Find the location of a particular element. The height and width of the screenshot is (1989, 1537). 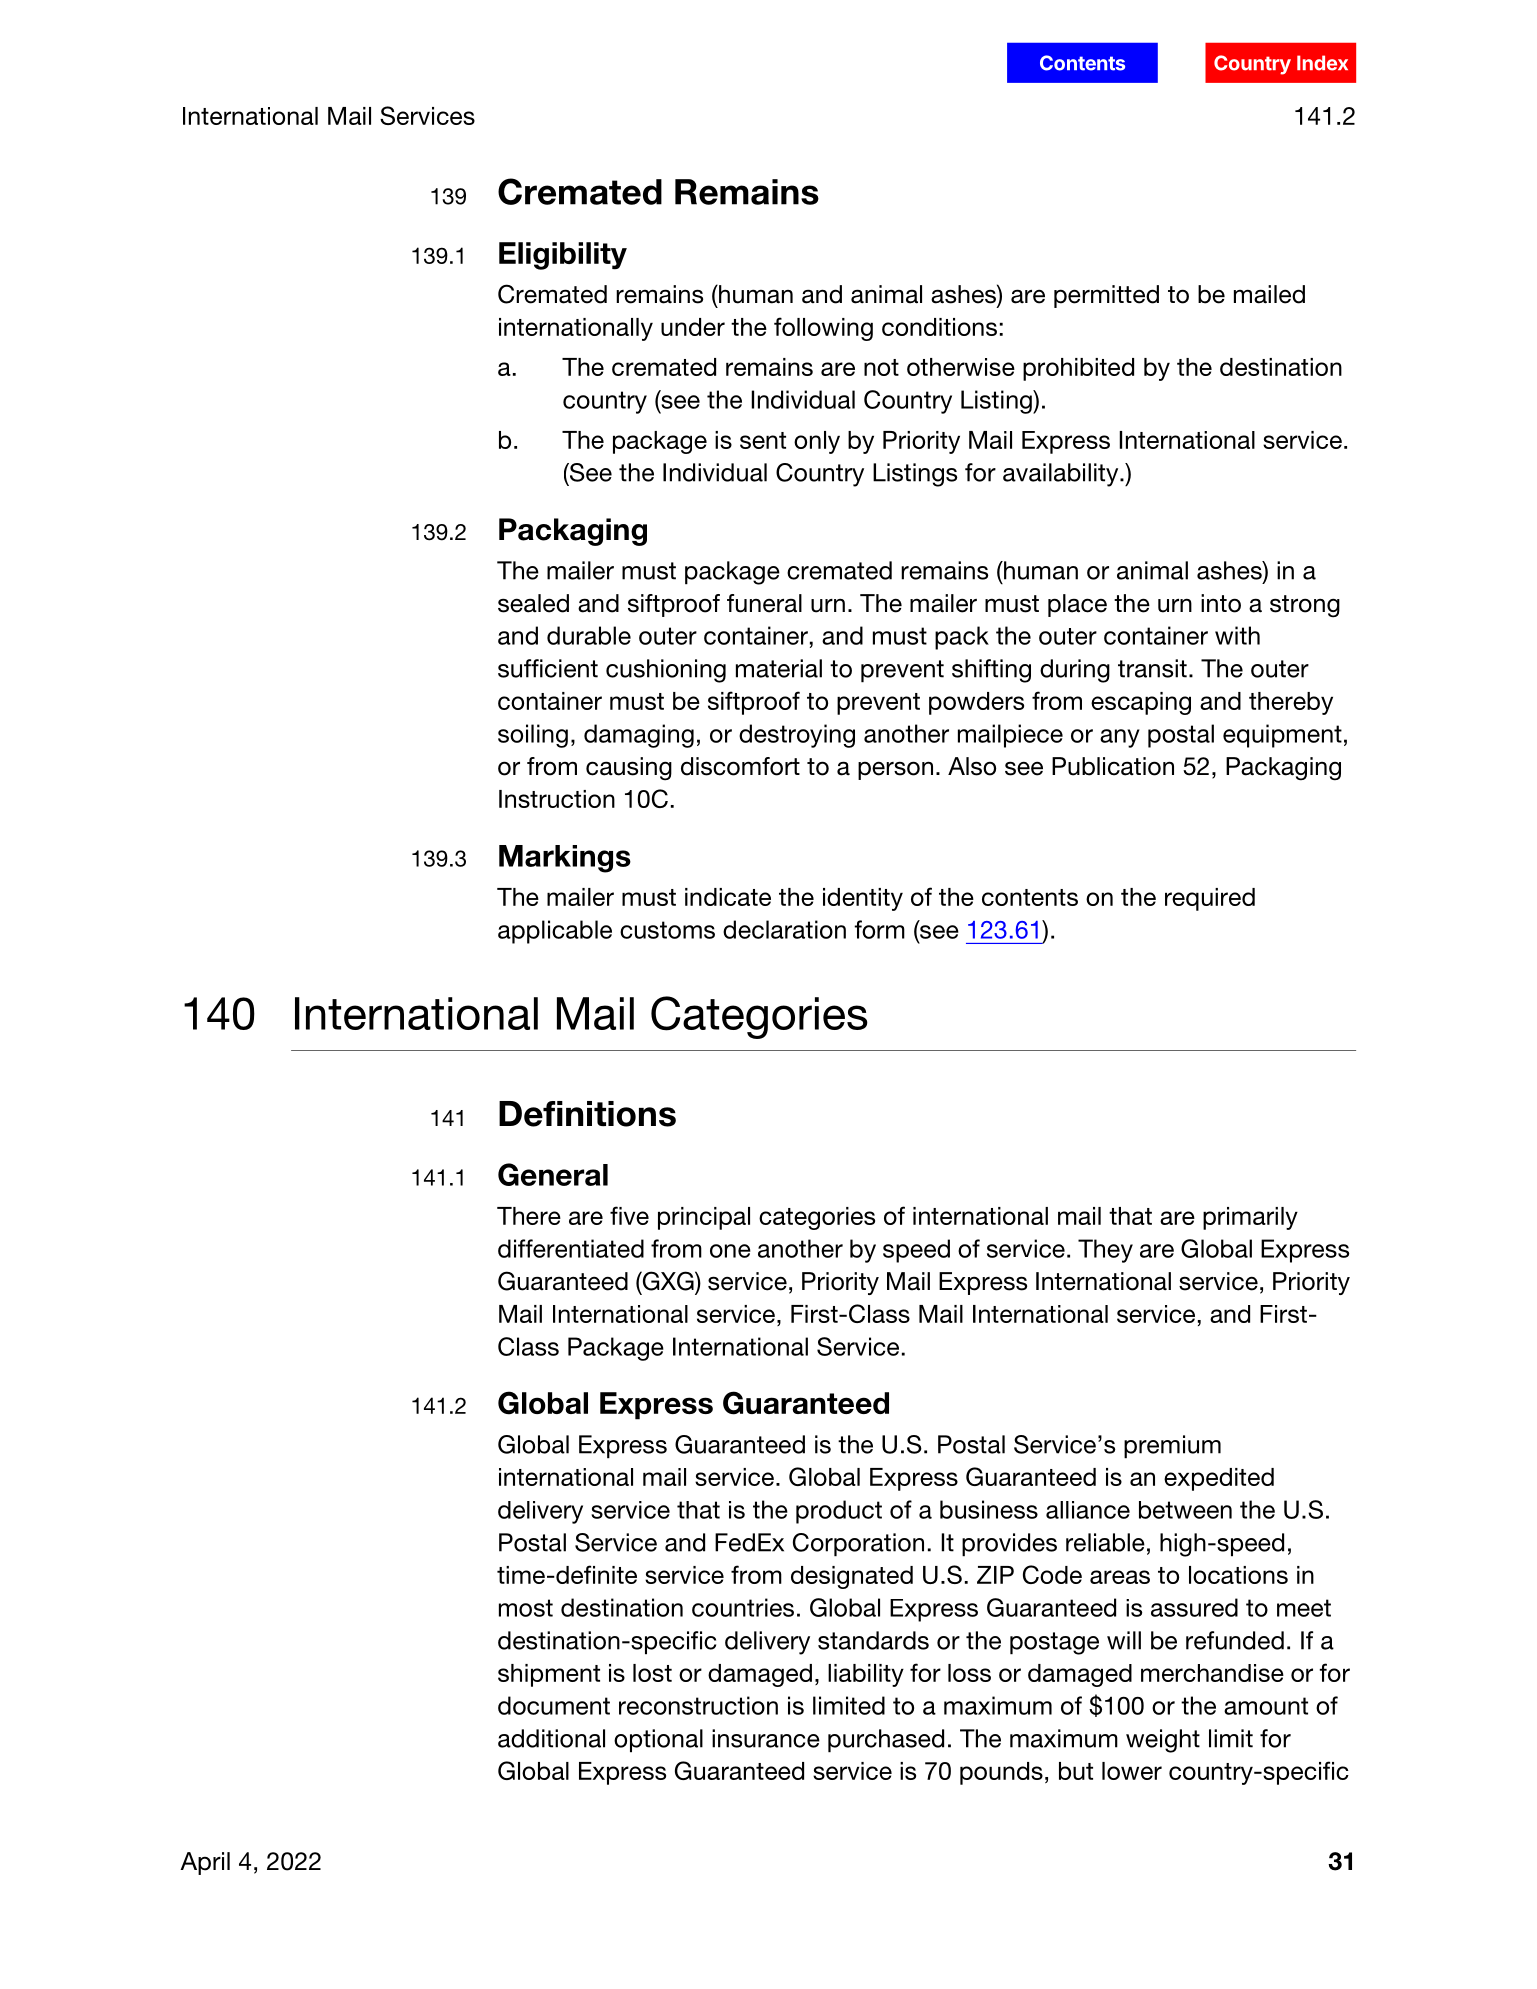

permitted is located at coordinates (1106, 296).
